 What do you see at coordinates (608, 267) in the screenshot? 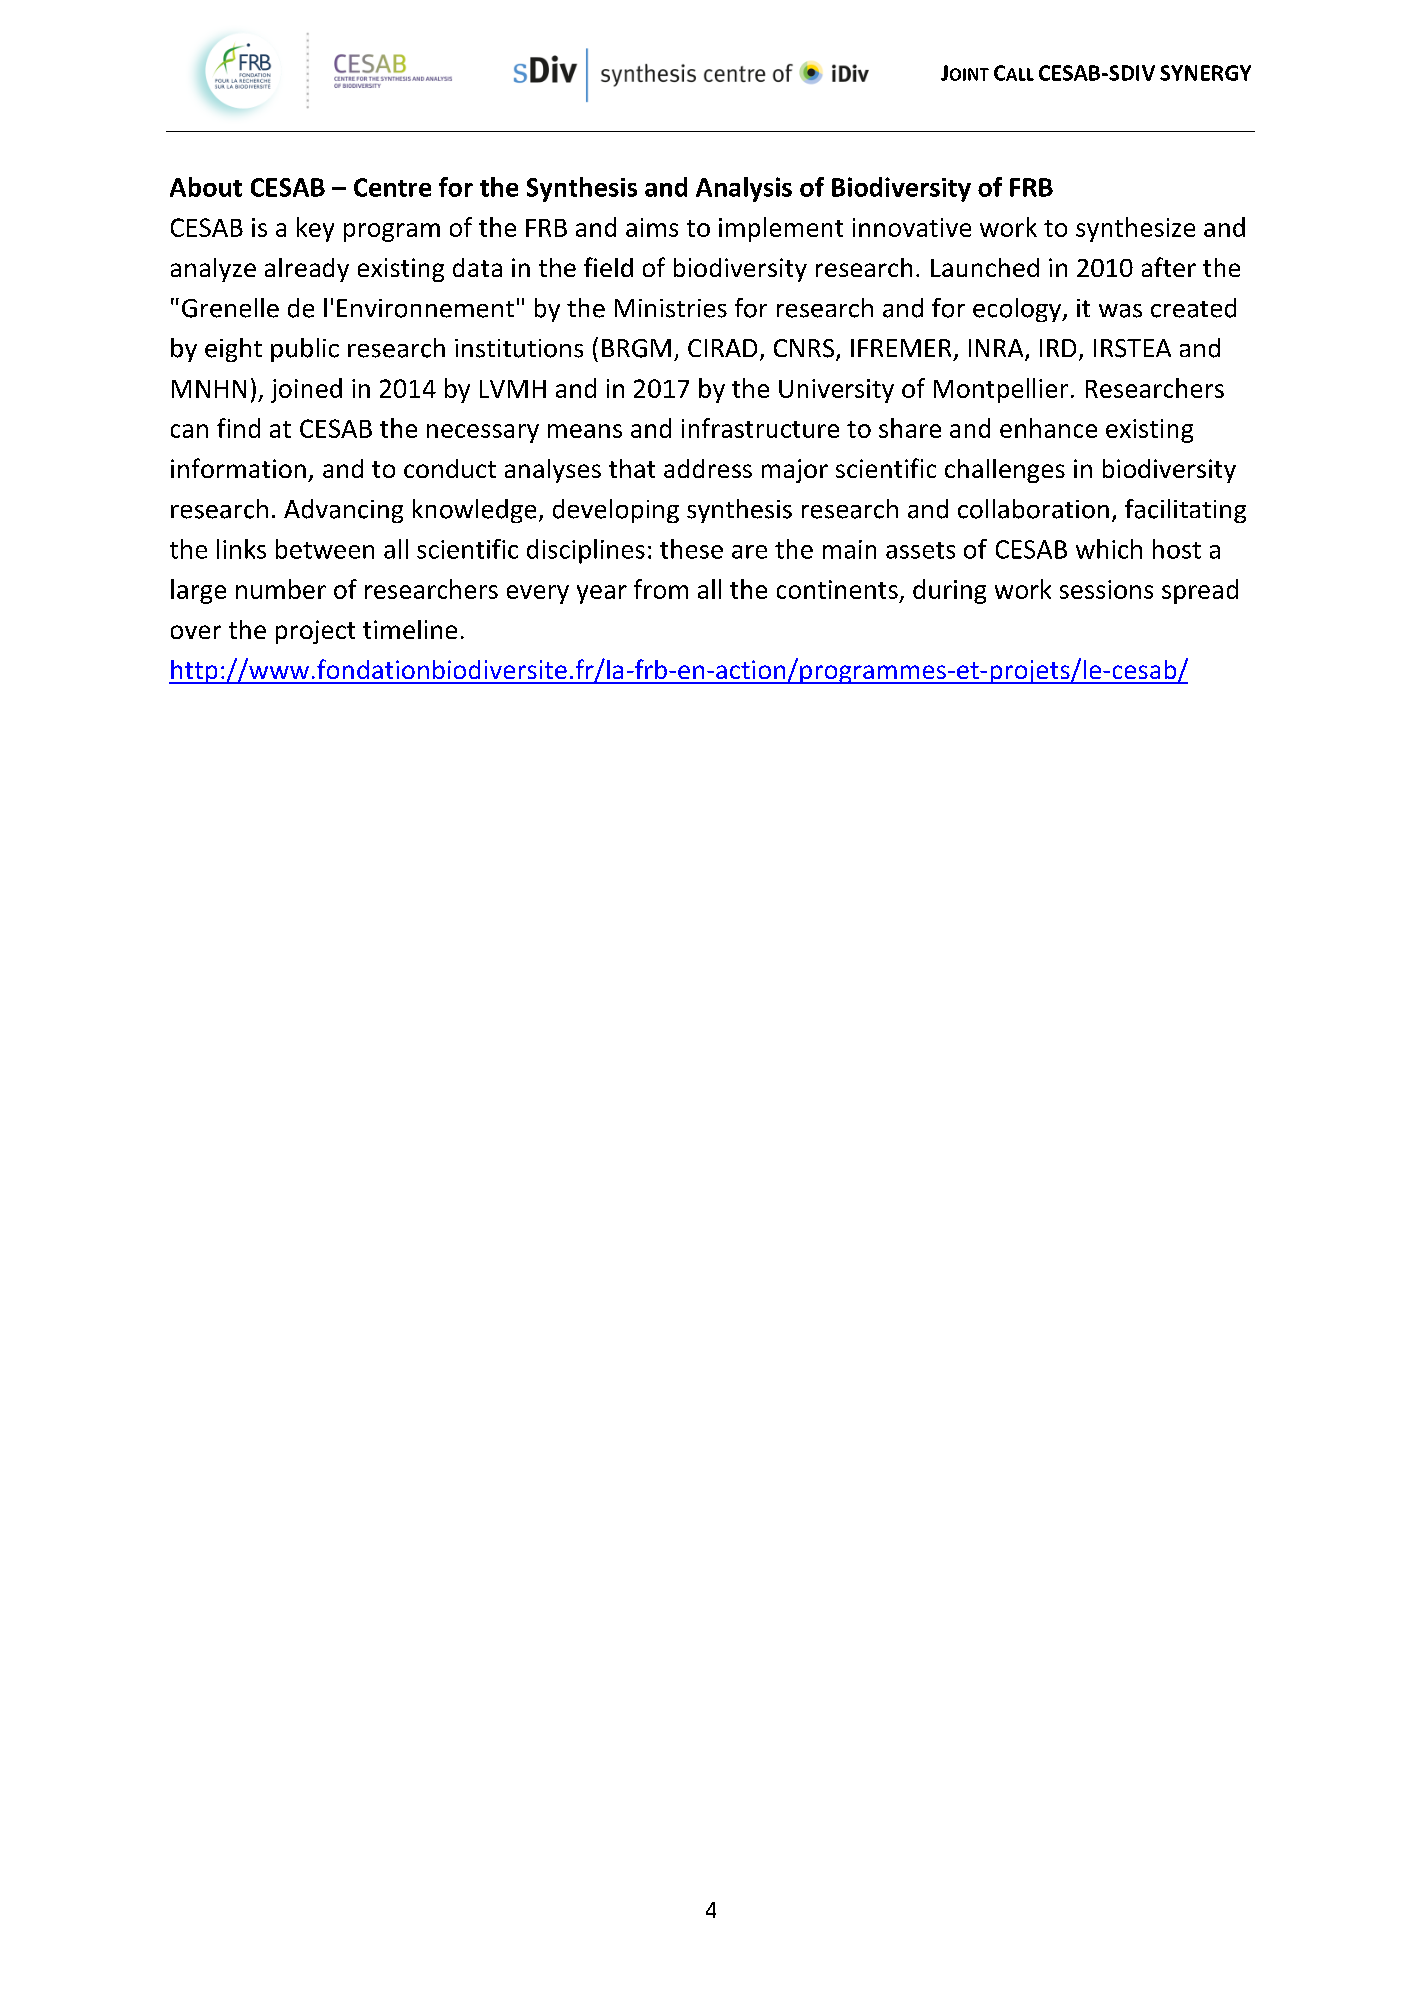
I see `field` at bounding box center [608, 267].
